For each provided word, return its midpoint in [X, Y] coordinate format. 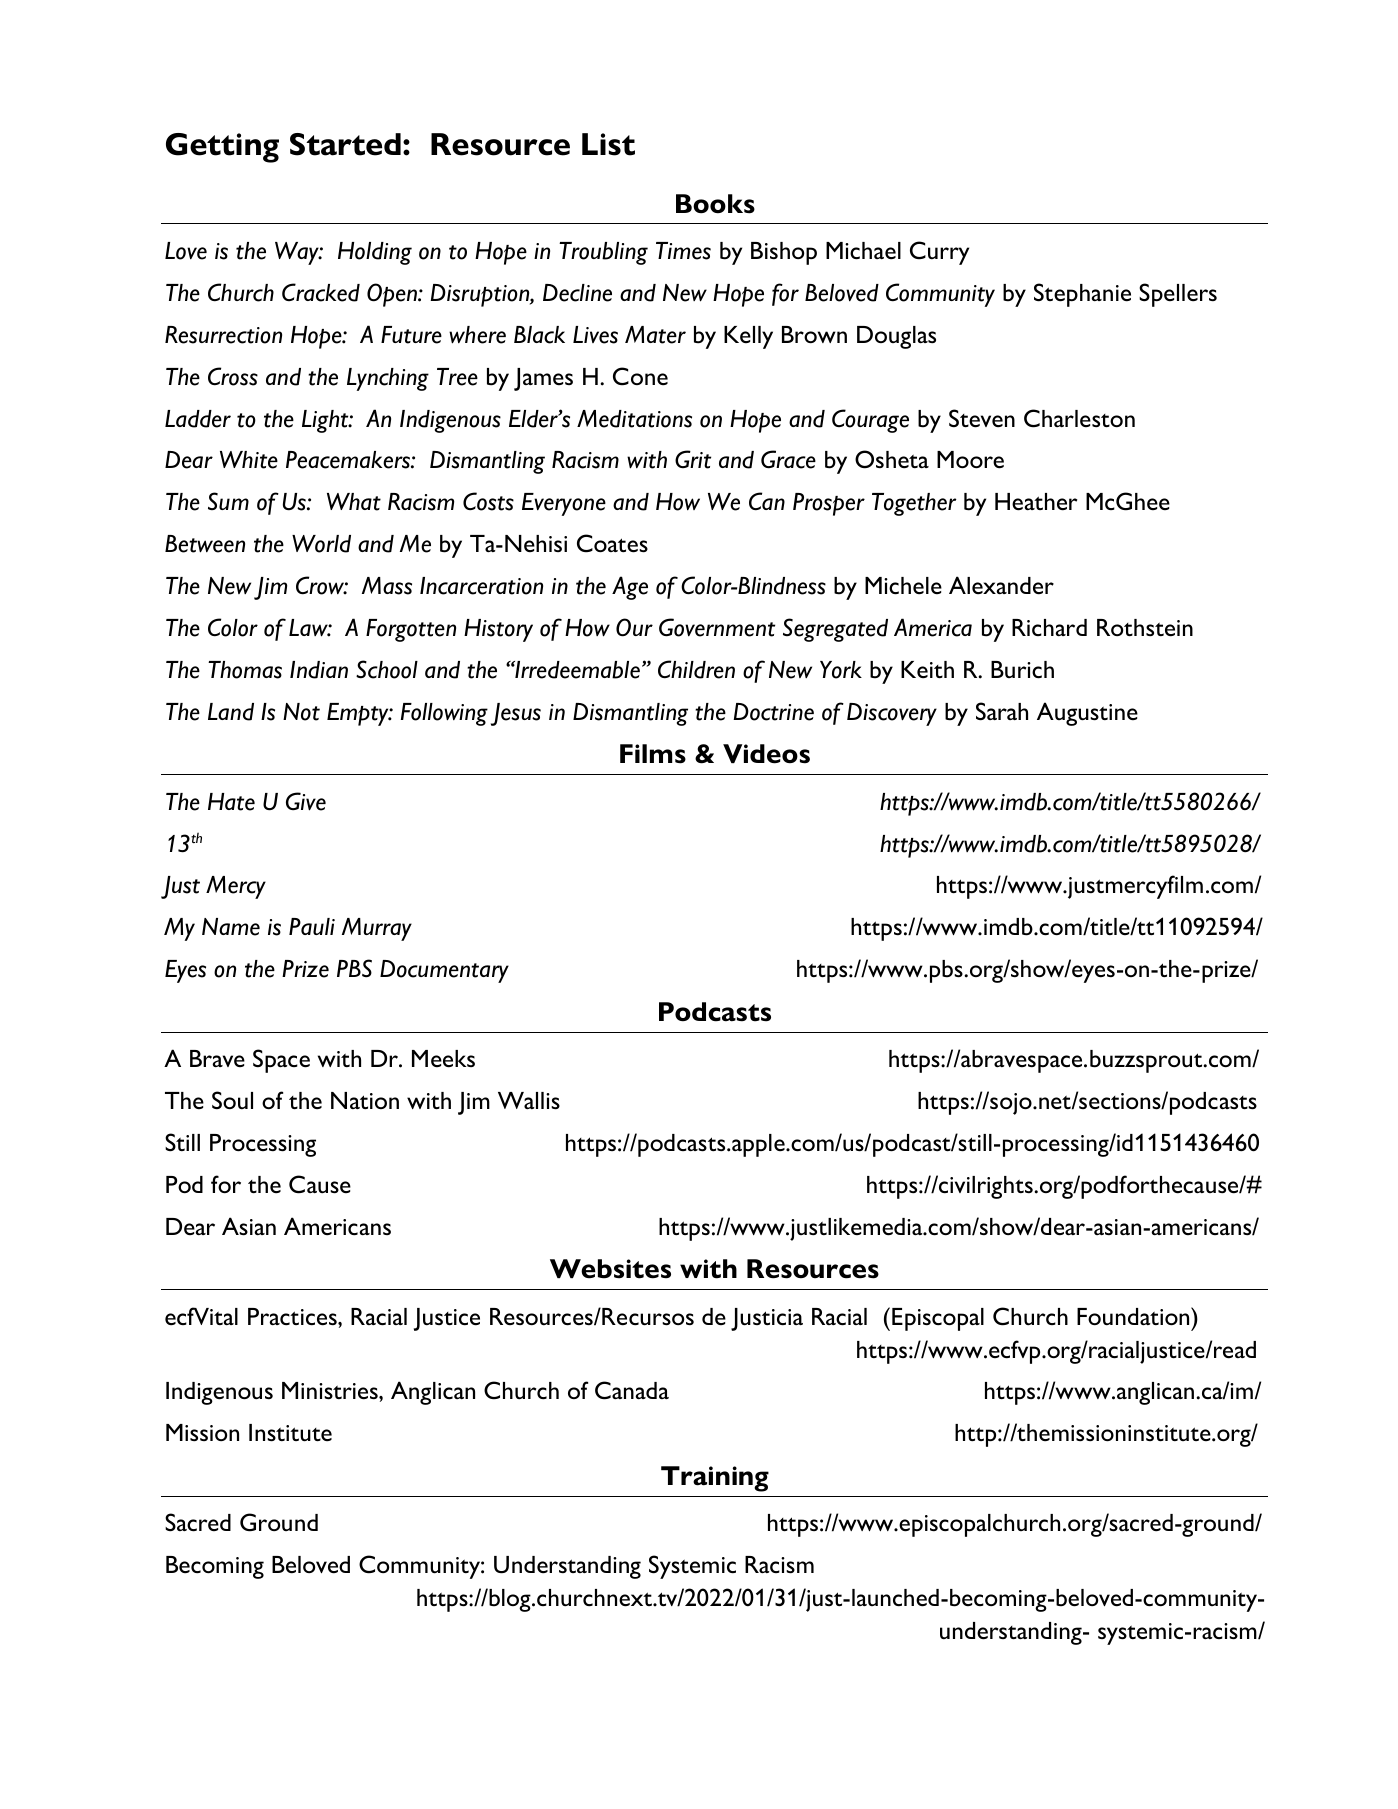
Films [653, 754]
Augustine [1087, 714]
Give [306, 801]
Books [715, 204]
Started [345, 144]
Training [715, 1479]
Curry [939, 253]
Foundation [1134, 1316]
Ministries [331, 1391]
